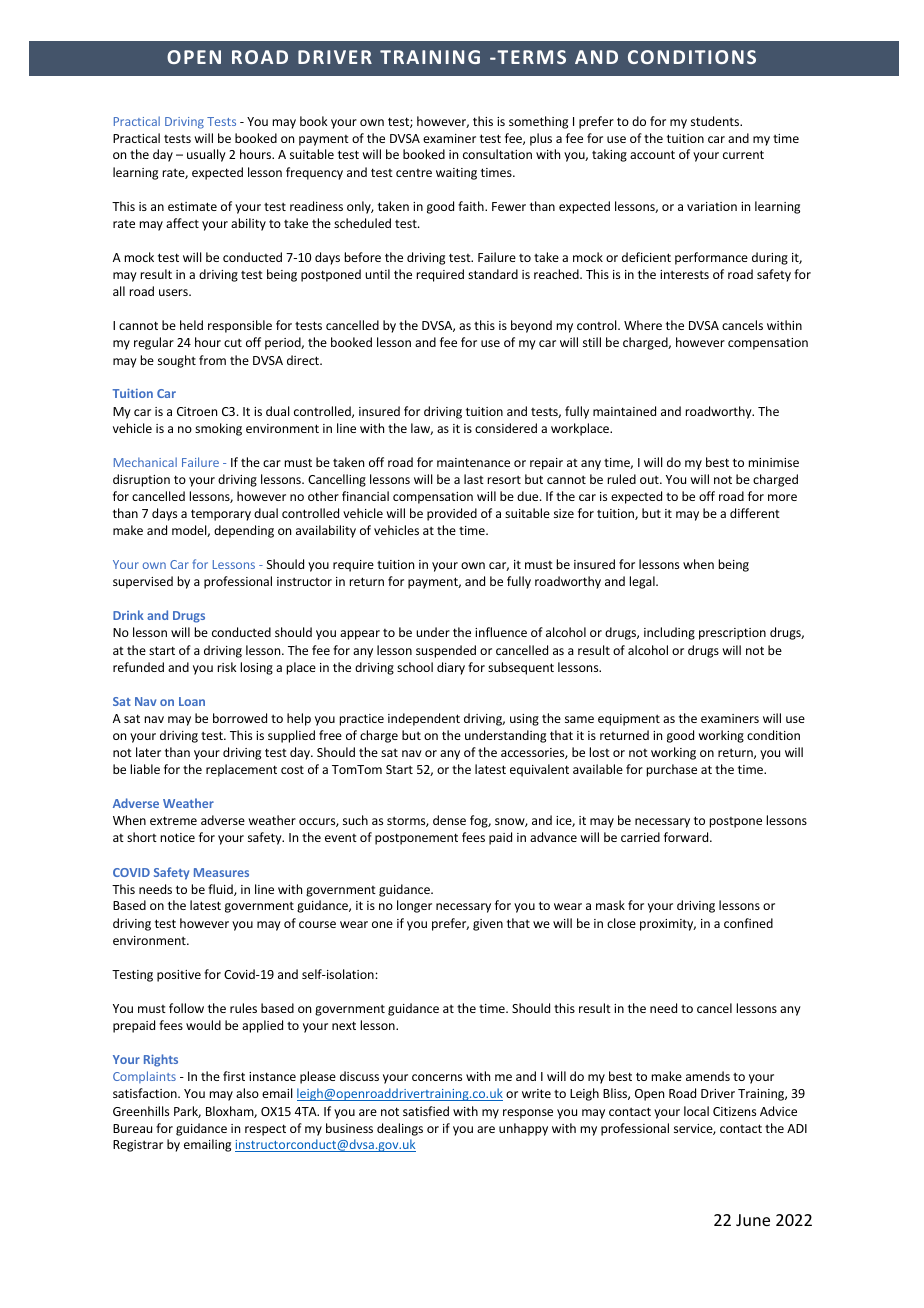  I want to click on prescription, so click(732, 634).
